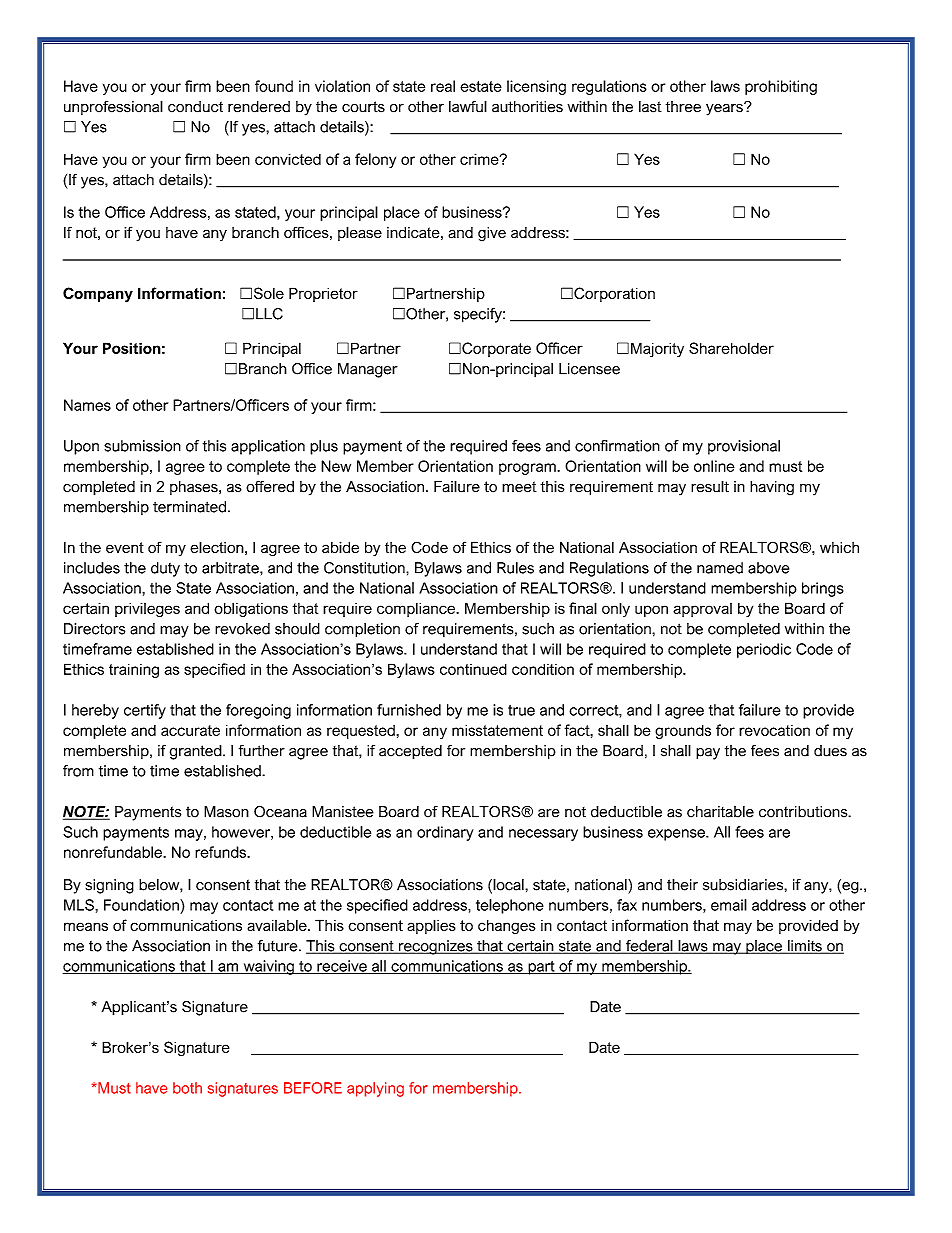  What do you see at coordinates (165, 569) in the screenshot?
I see `duty` at bounding box center [165, 569].
